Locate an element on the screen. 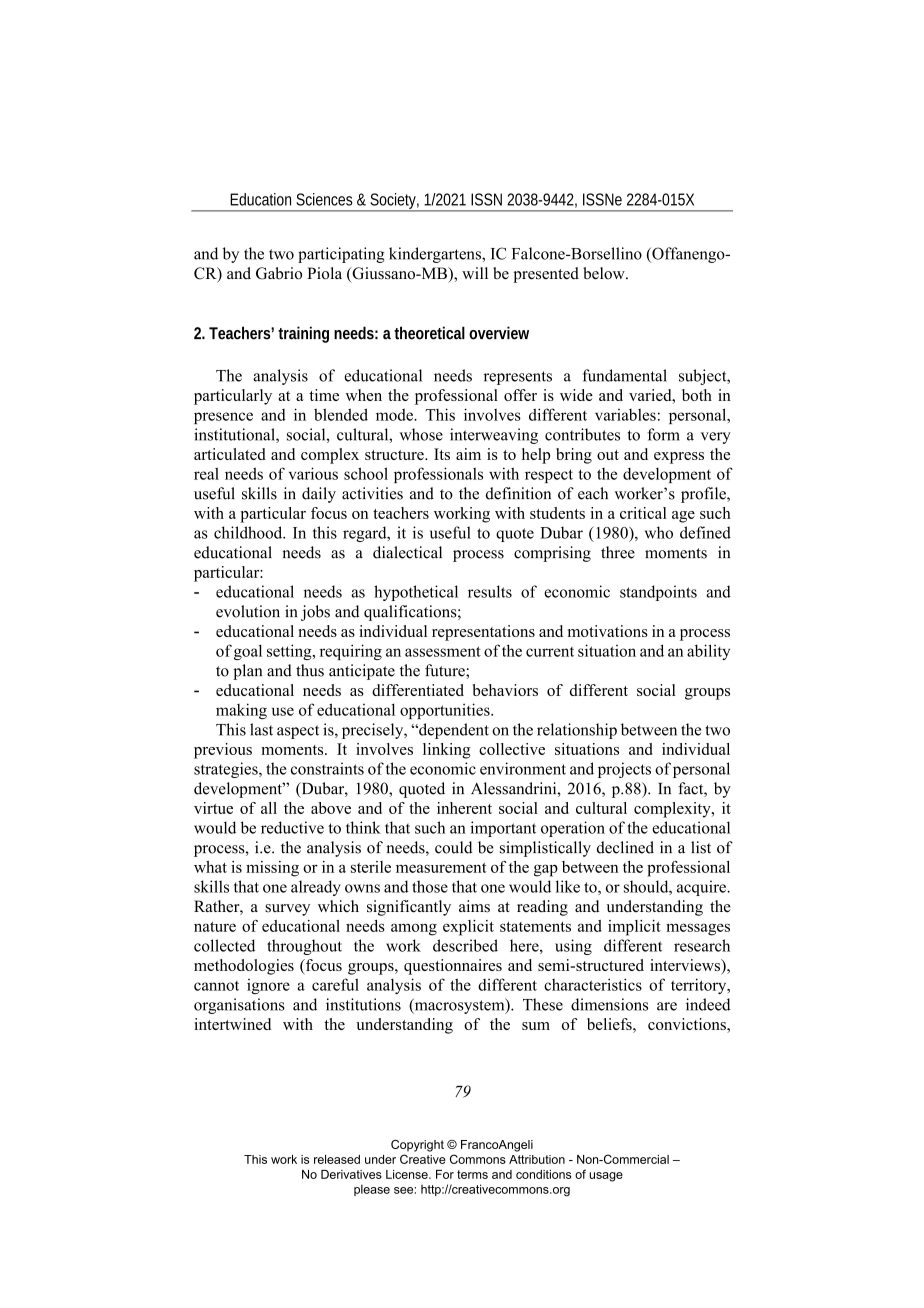 The width and height of the screenshot is (924, 1308). below is located at coordinates (605, 273).
